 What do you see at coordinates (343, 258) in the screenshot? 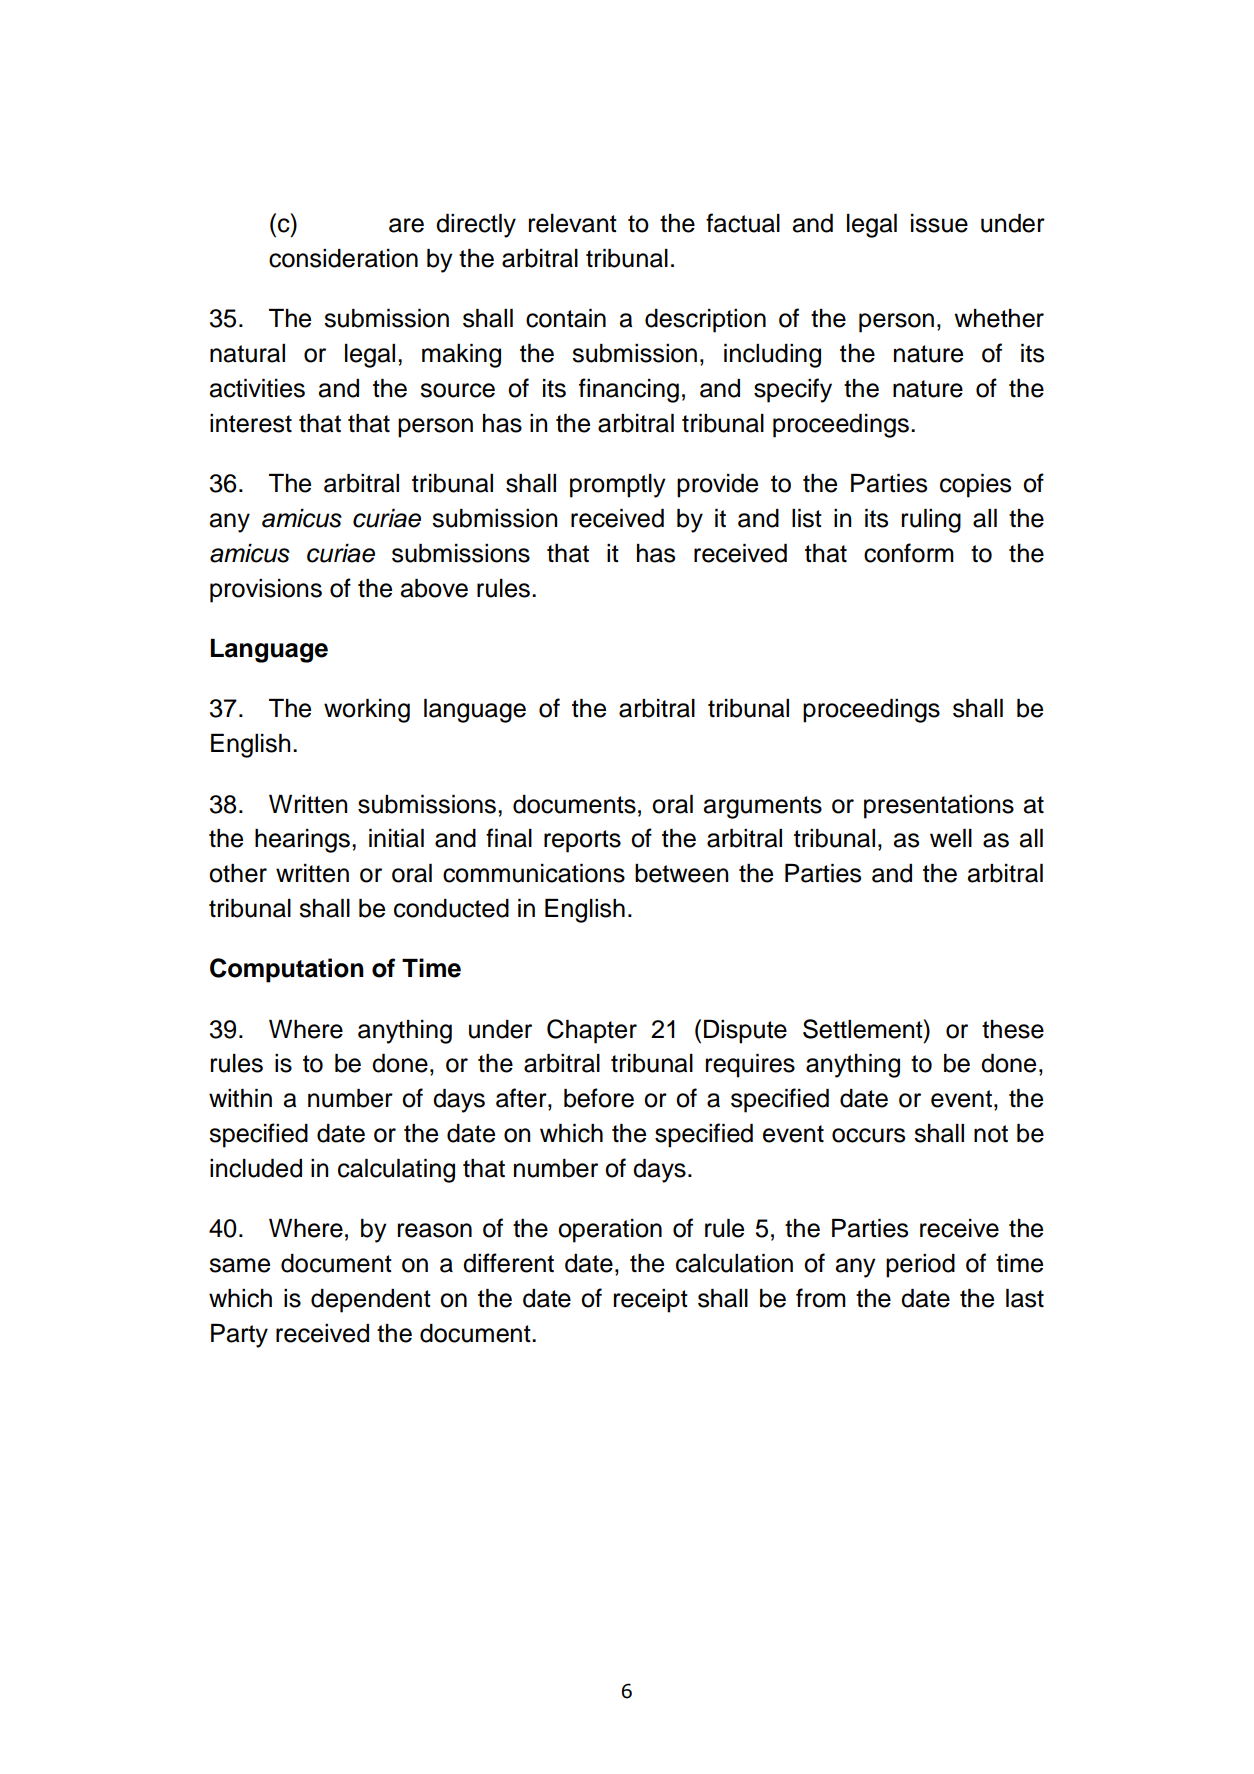
I see `consideration` at bounding box center [343, 258].
